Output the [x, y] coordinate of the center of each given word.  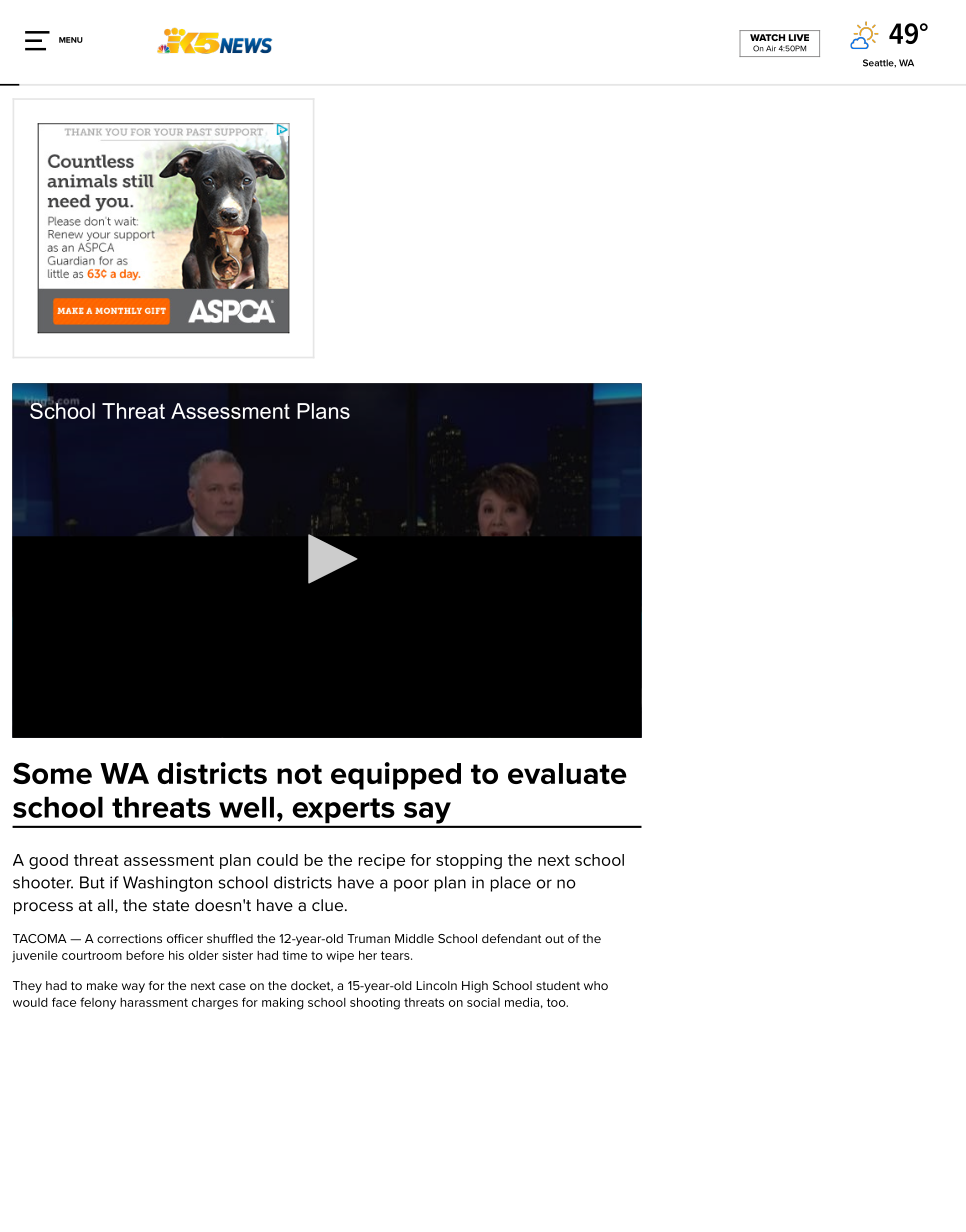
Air [771, 48]
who [596, 985]
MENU [71, 40]
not [299, 774]
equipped [396, 776]
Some [52, 773]
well [246, 807]
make [102, 985]
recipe [382, 861]
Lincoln [436, 985]
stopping [469, 861]
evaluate [567, 773]
